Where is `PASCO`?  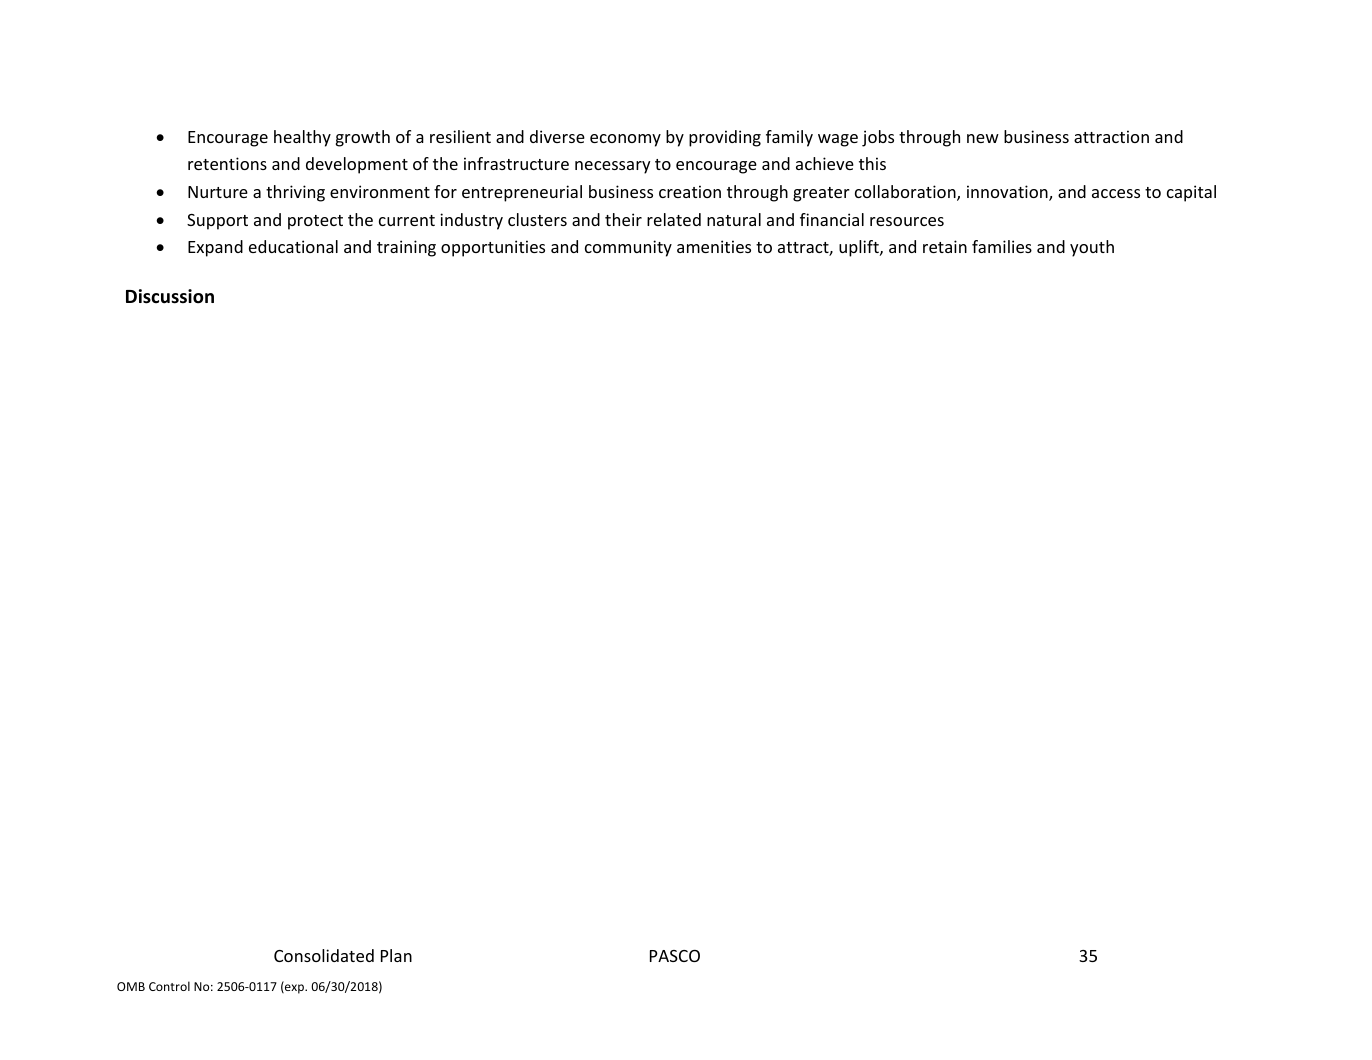 PASCO is located at coordinates (675, 956).
